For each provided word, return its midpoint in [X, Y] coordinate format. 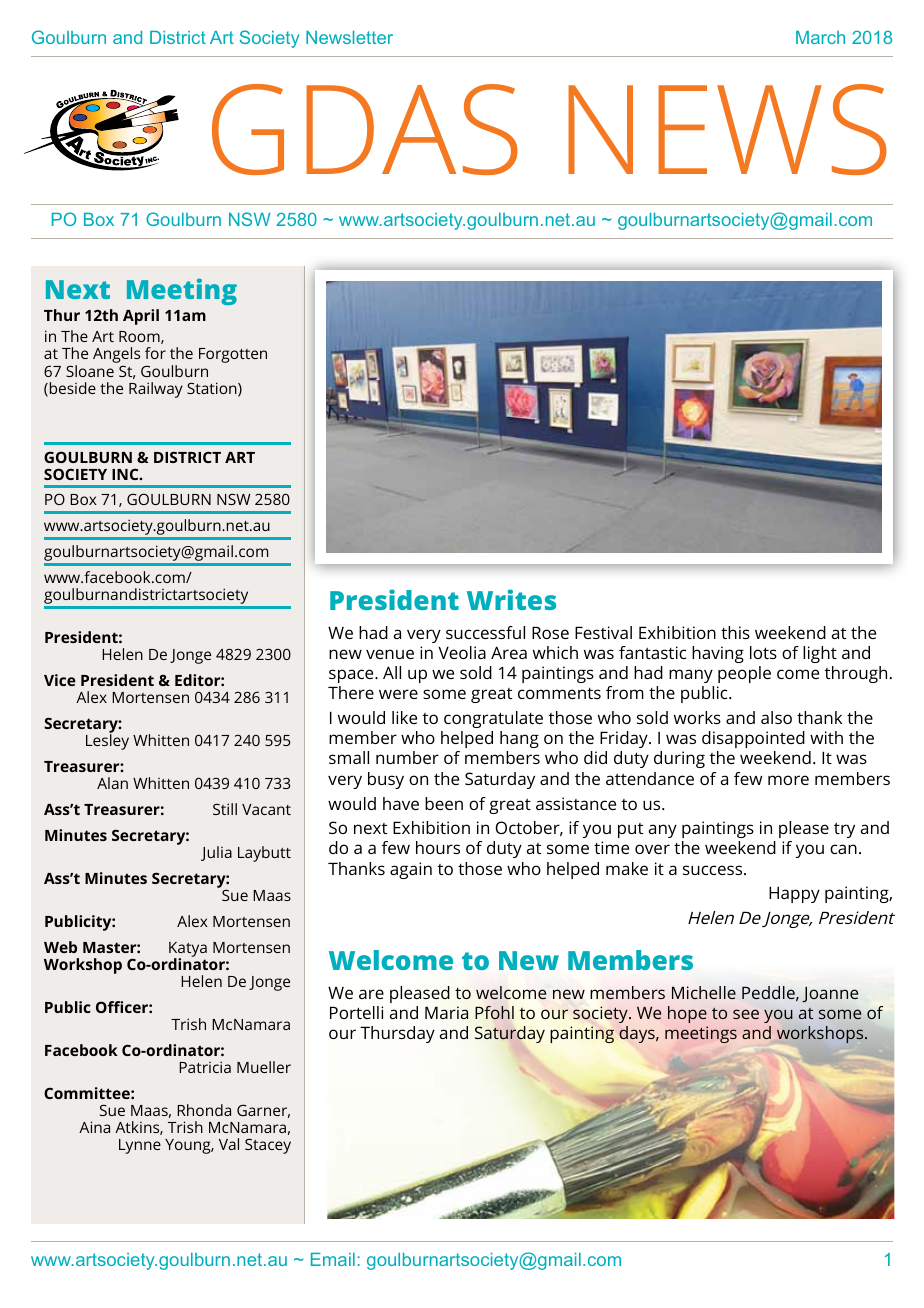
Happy [794, 894]
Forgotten [233, 355]
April [141, 317]
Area [509, 652]
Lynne [140, 1146]
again [411, 870]
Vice [60, 680]
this [735, 632]
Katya [188, 951]
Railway [156, 390]
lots [763, 652]
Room [140, 337]
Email [333, 1259]
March [820, 37]
